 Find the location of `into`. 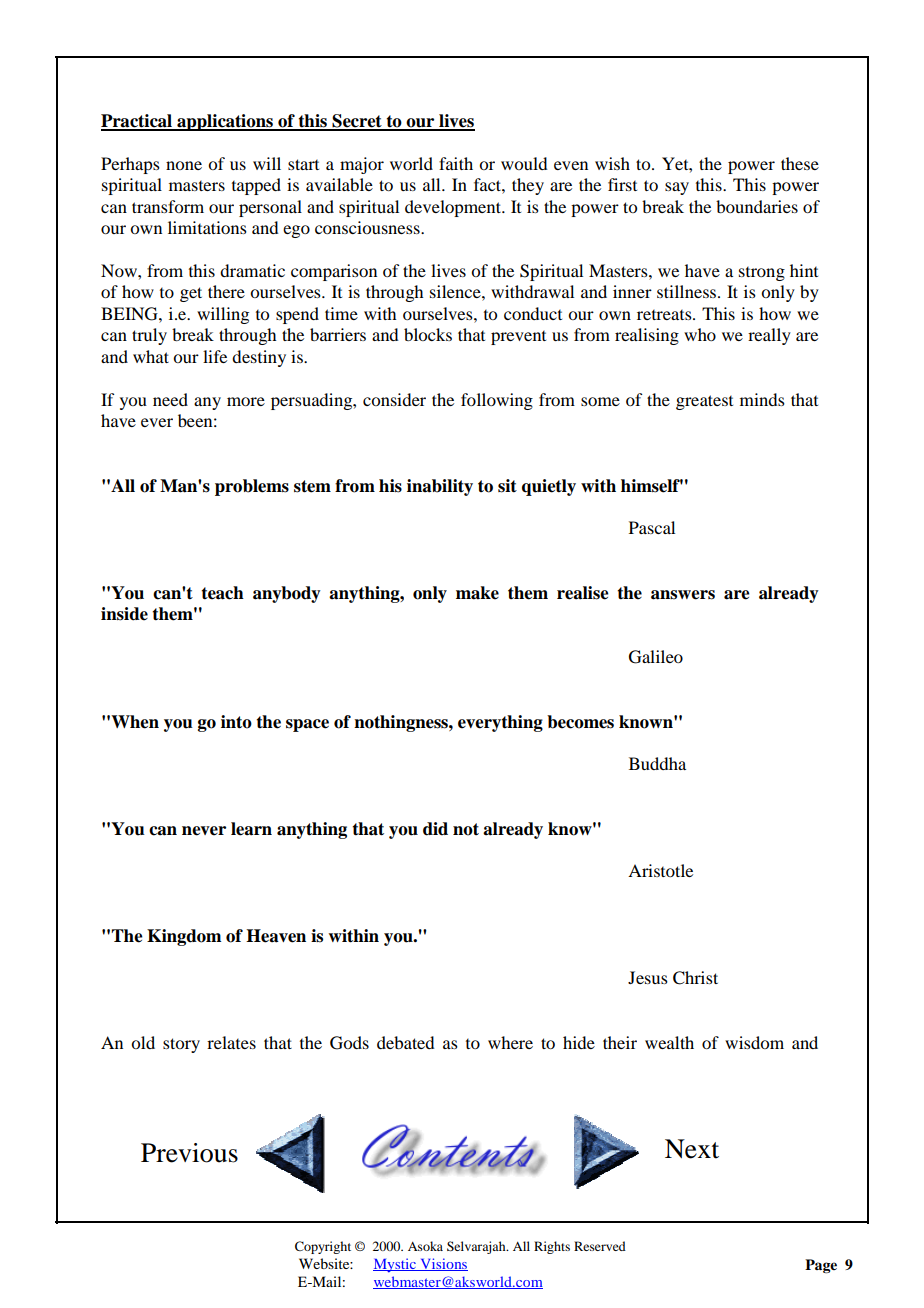

into is located at coordinates (236, 722).
